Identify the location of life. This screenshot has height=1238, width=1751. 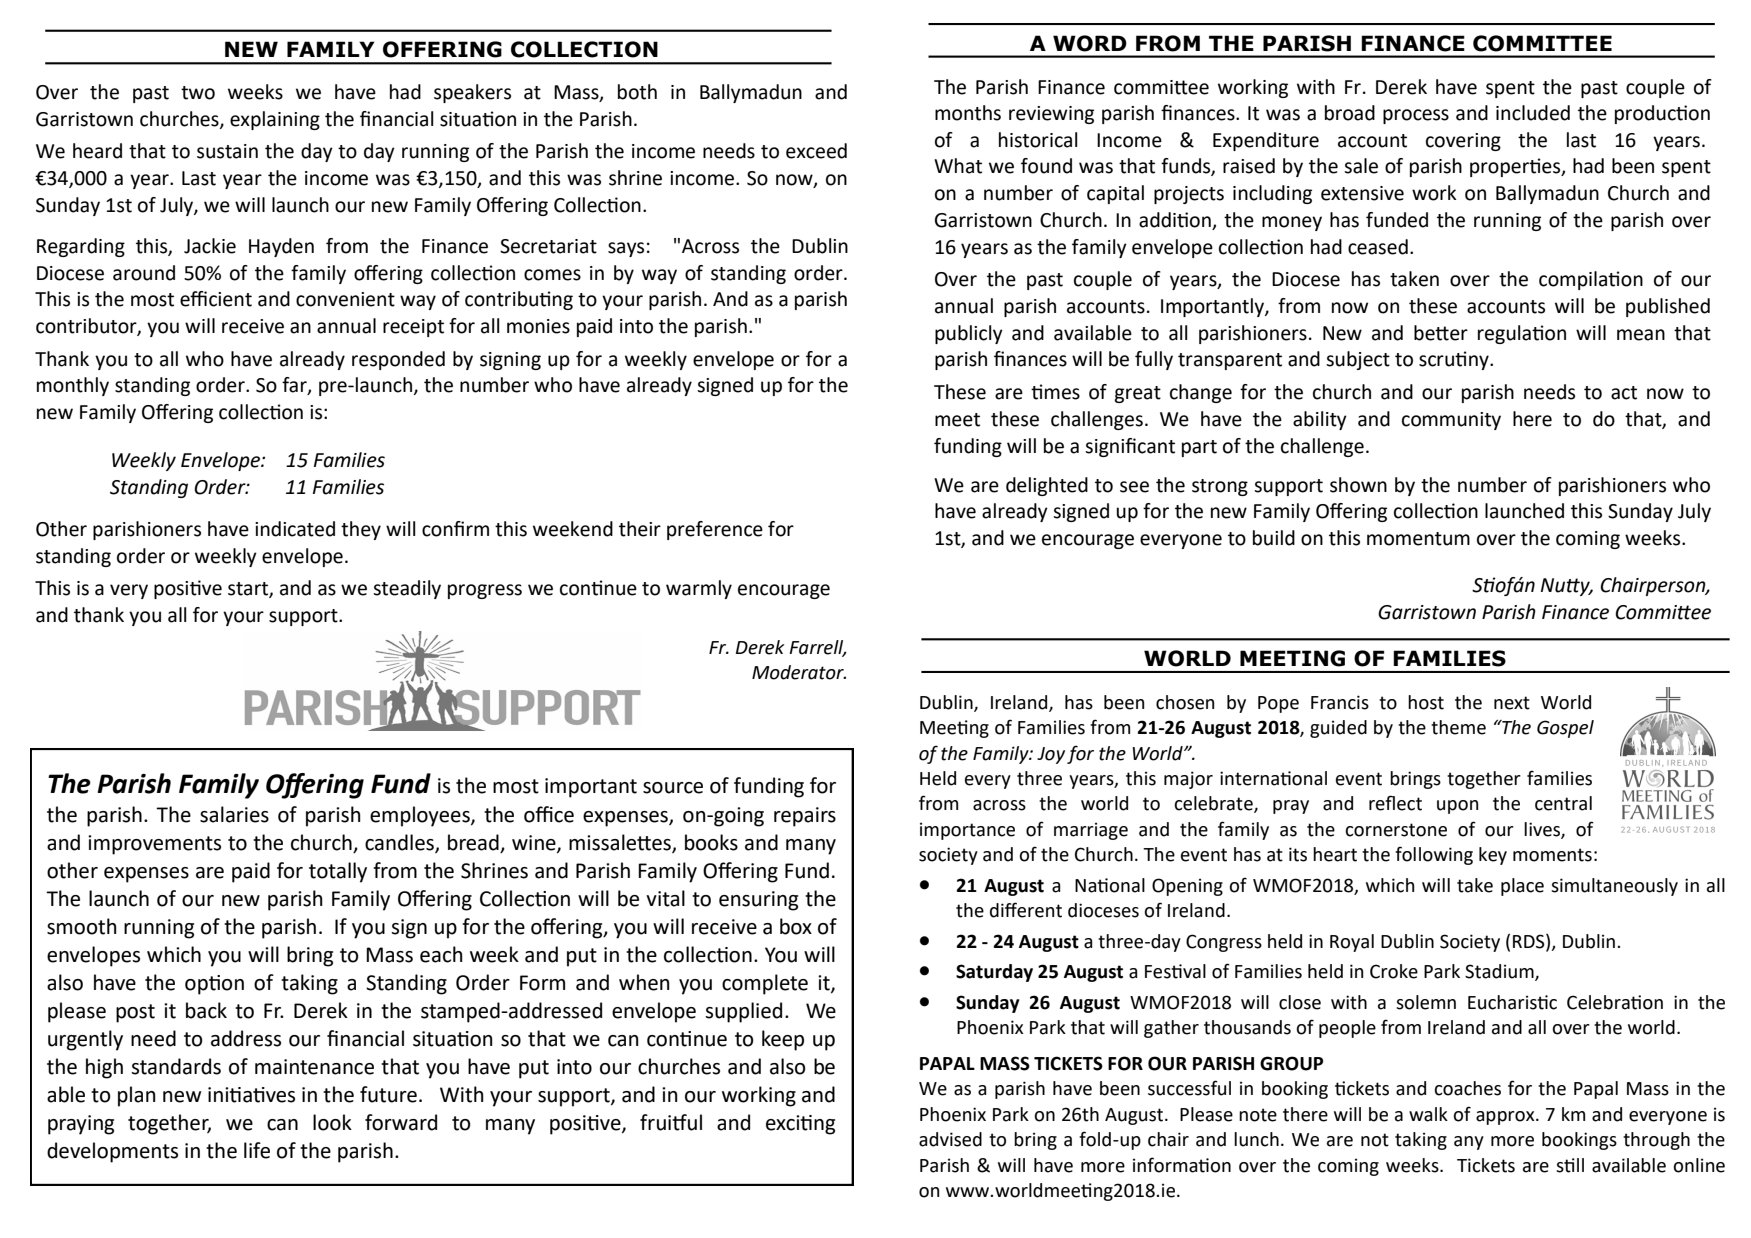
(257, 1150).
